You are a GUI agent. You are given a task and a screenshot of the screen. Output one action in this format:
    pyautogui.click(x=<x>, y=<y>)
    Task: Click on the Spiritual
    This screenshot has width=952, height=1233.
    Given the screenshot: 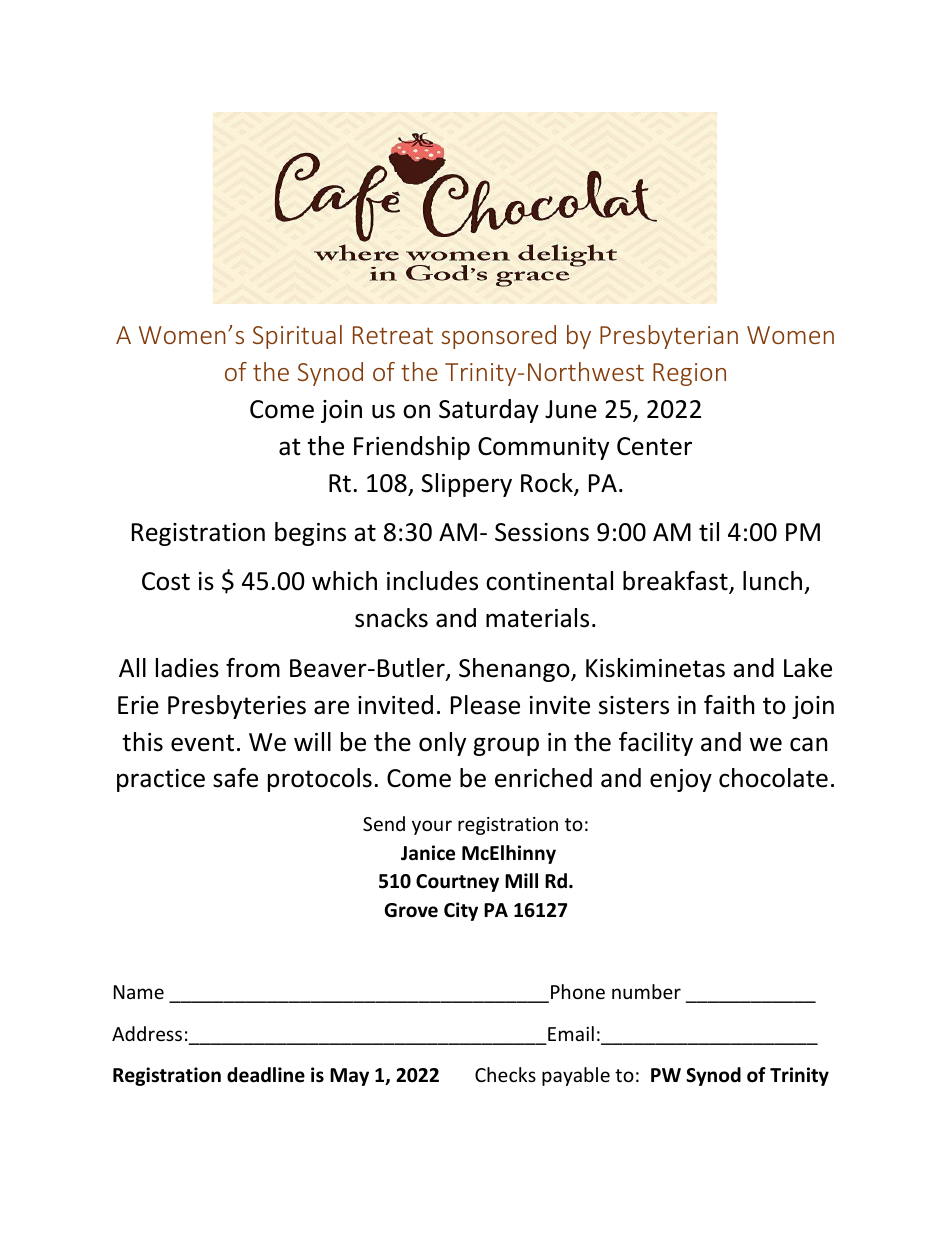 What is the action you would take?
    pyautogui.click(x=297, y=337)
